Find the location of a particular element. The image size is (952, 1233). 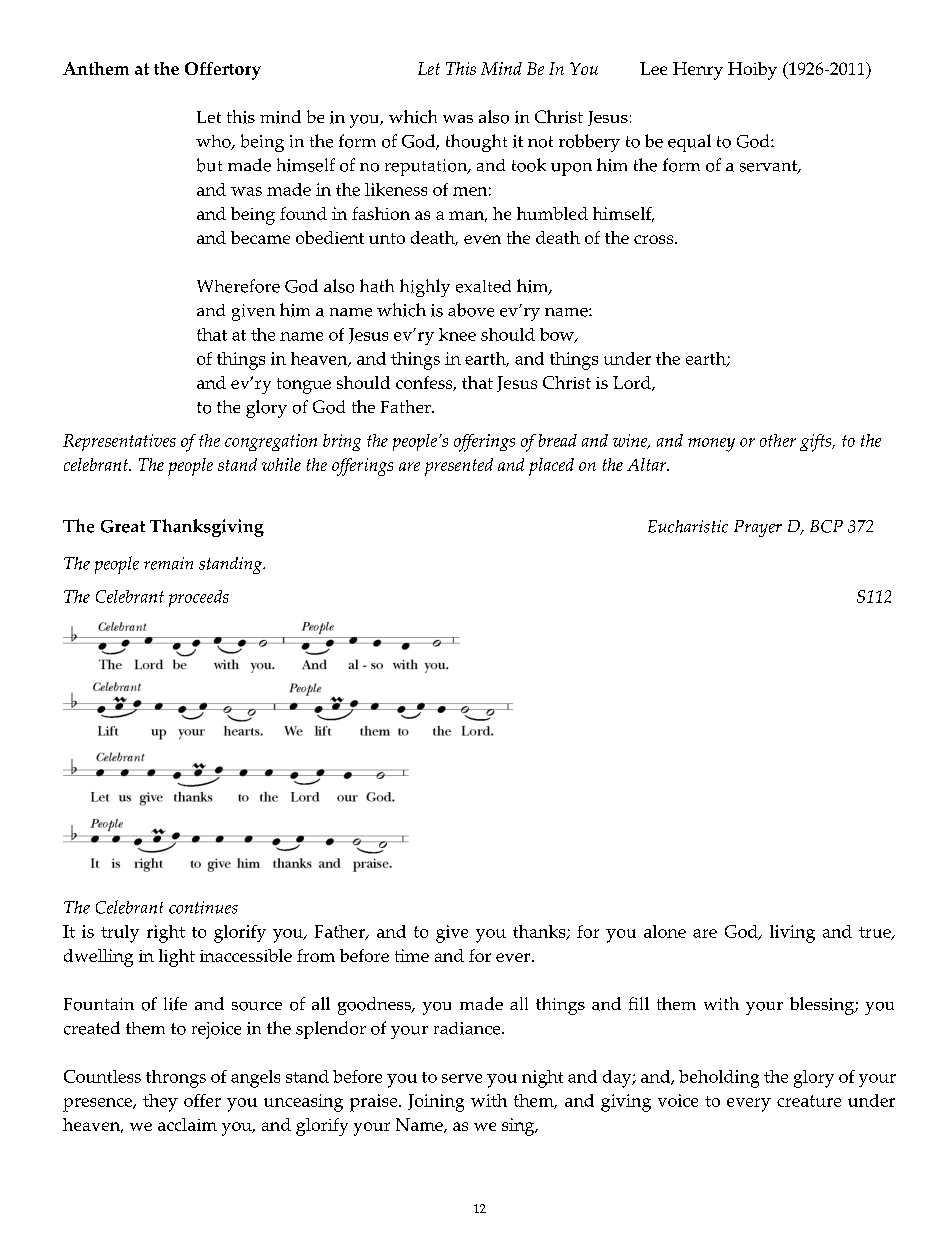

living is located at coordinates (792, 934).
